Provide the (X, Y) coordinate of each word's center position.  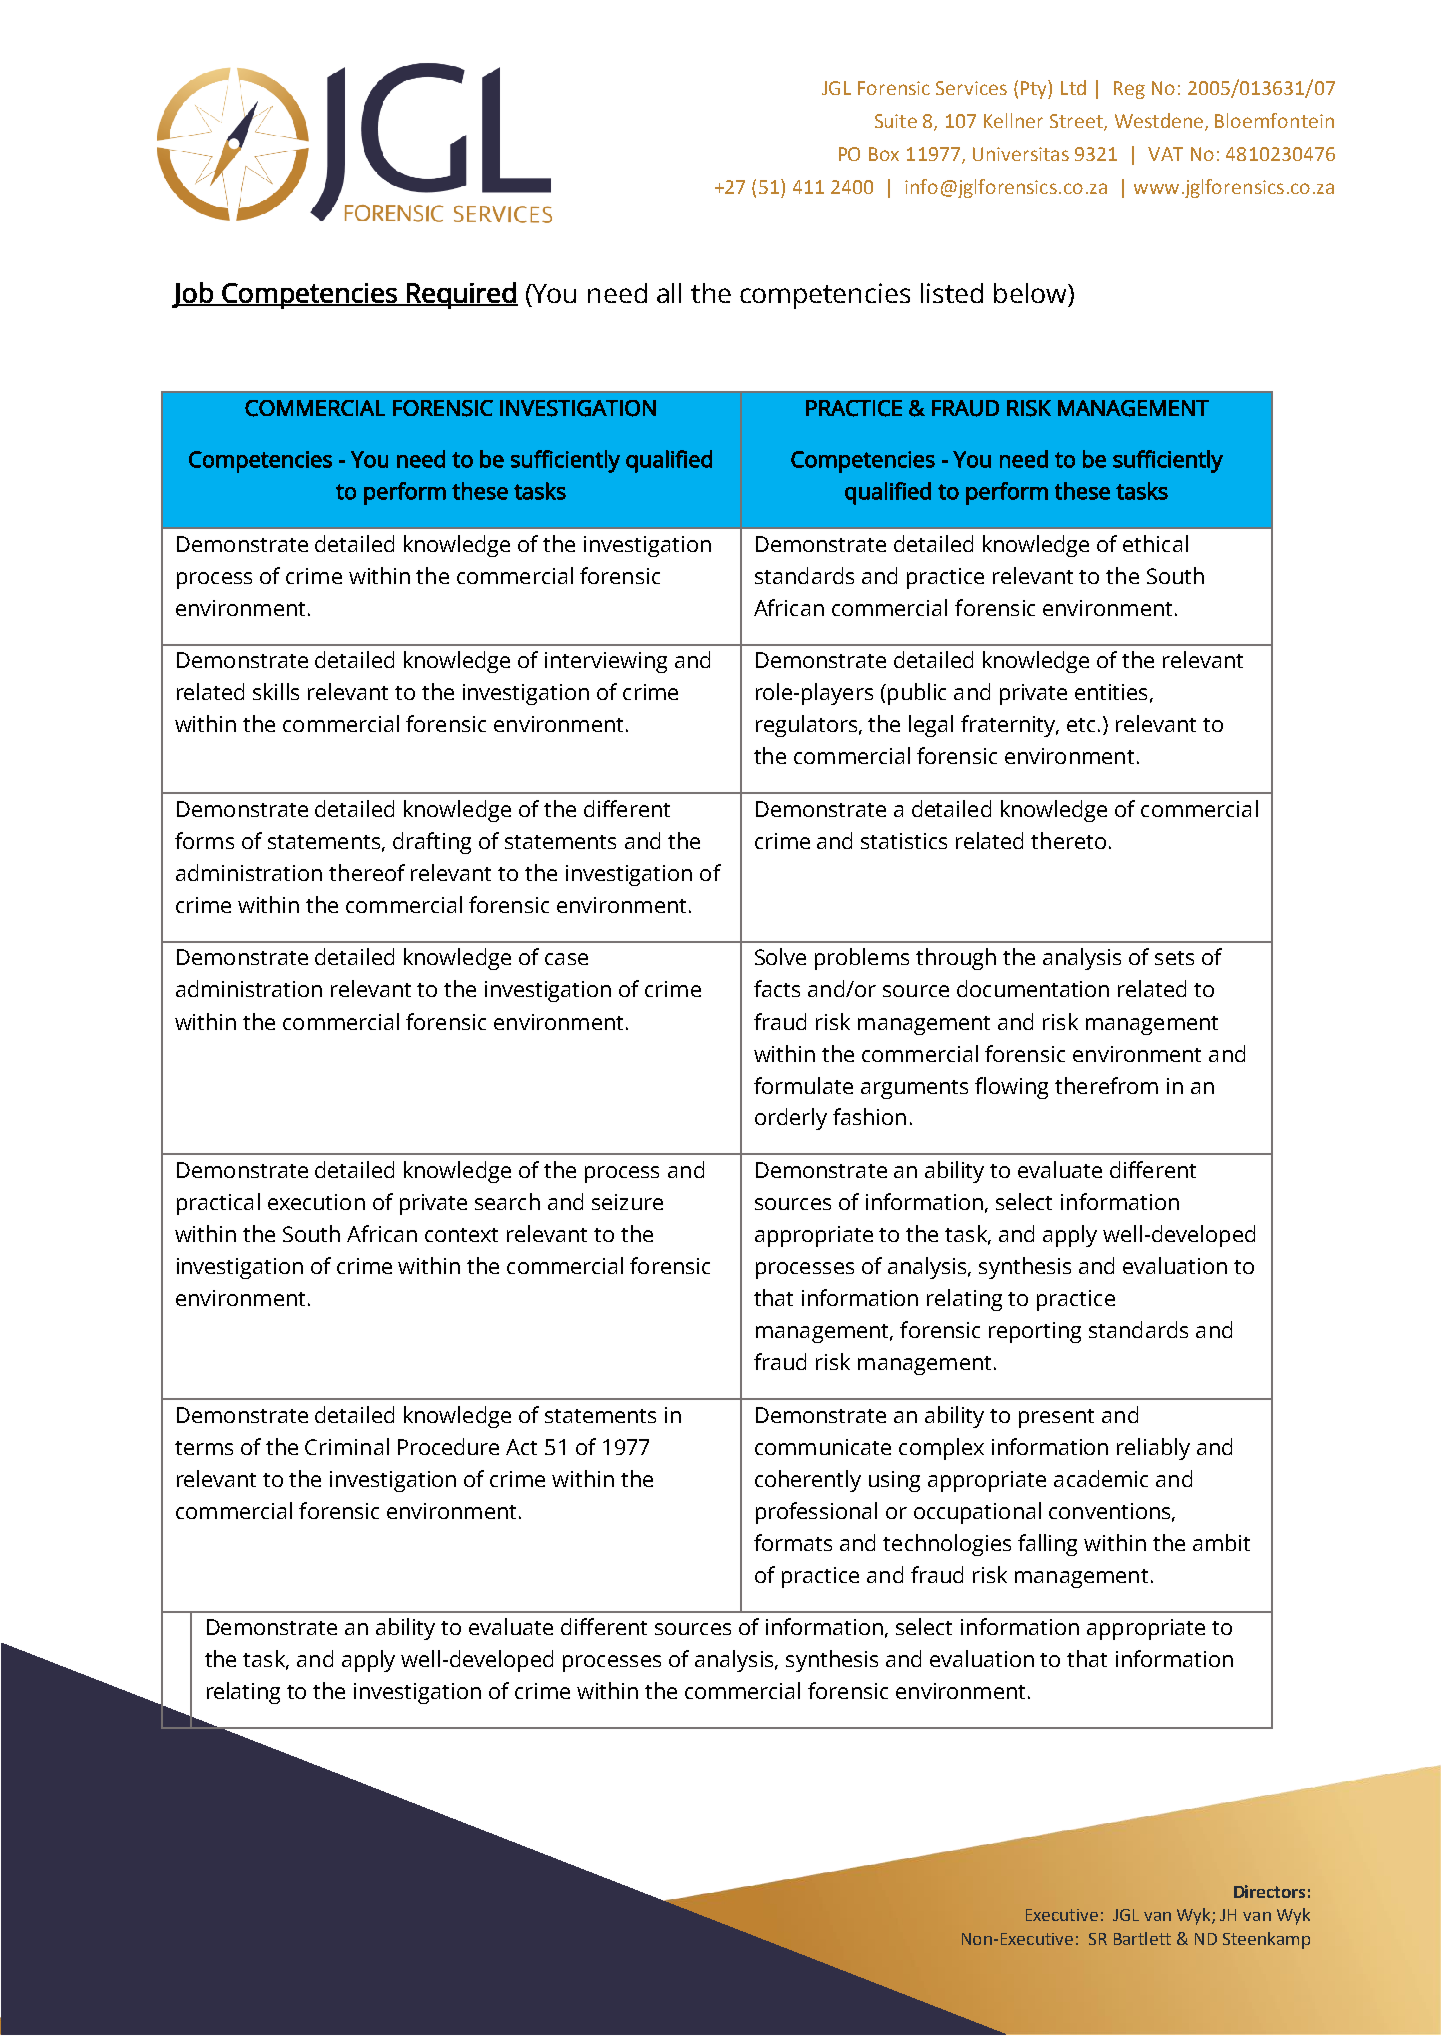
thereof (367, 872)
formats (793, 1542)
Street (1077, 122)
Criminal (347, 1446)
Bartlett (1142, 1938)
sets (1174, 958)
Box (884, 154)
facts (777, 988)
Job (193, 295)
